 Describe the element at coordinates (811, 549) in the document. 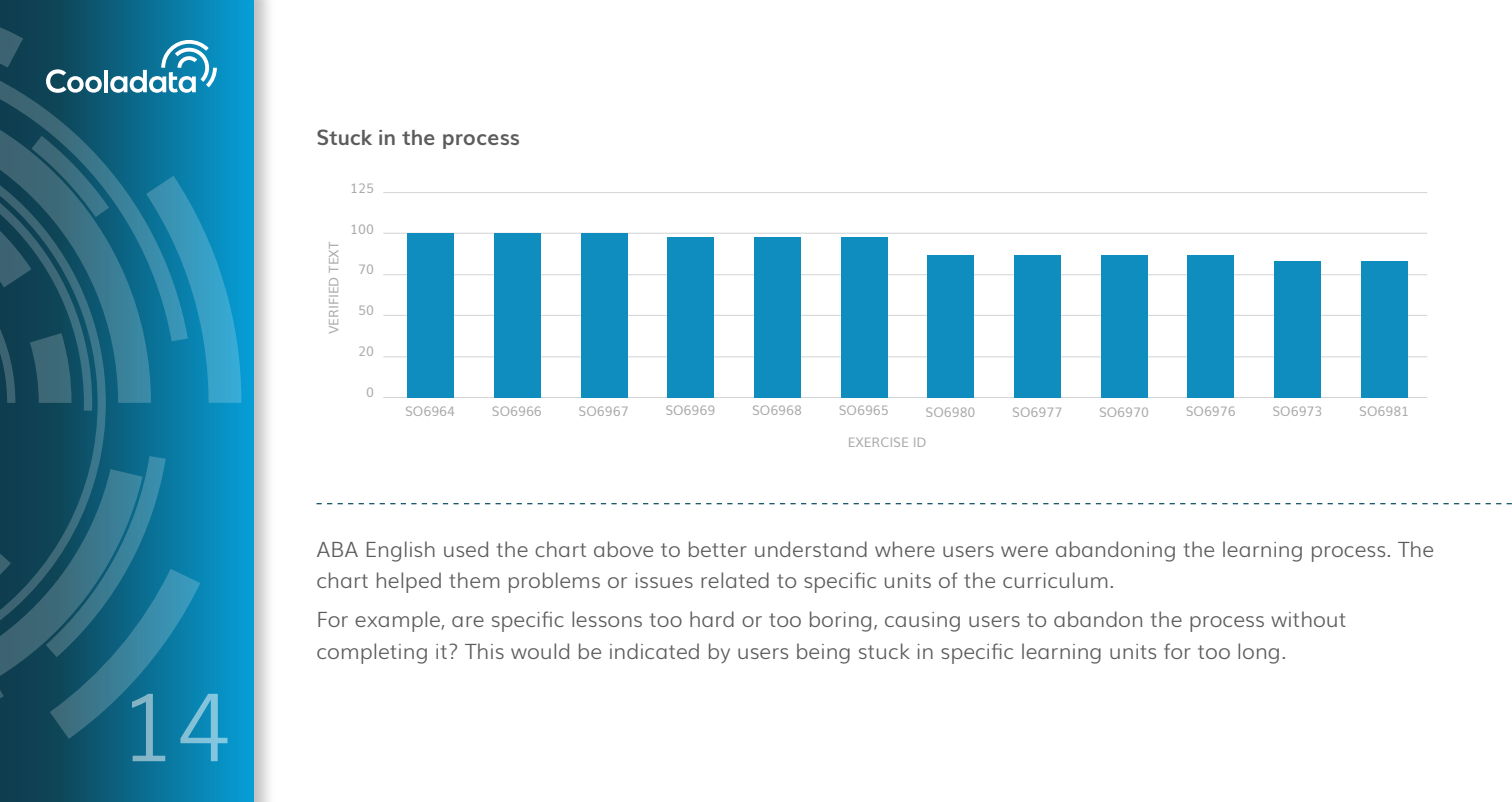

I see `understand` at that location.
